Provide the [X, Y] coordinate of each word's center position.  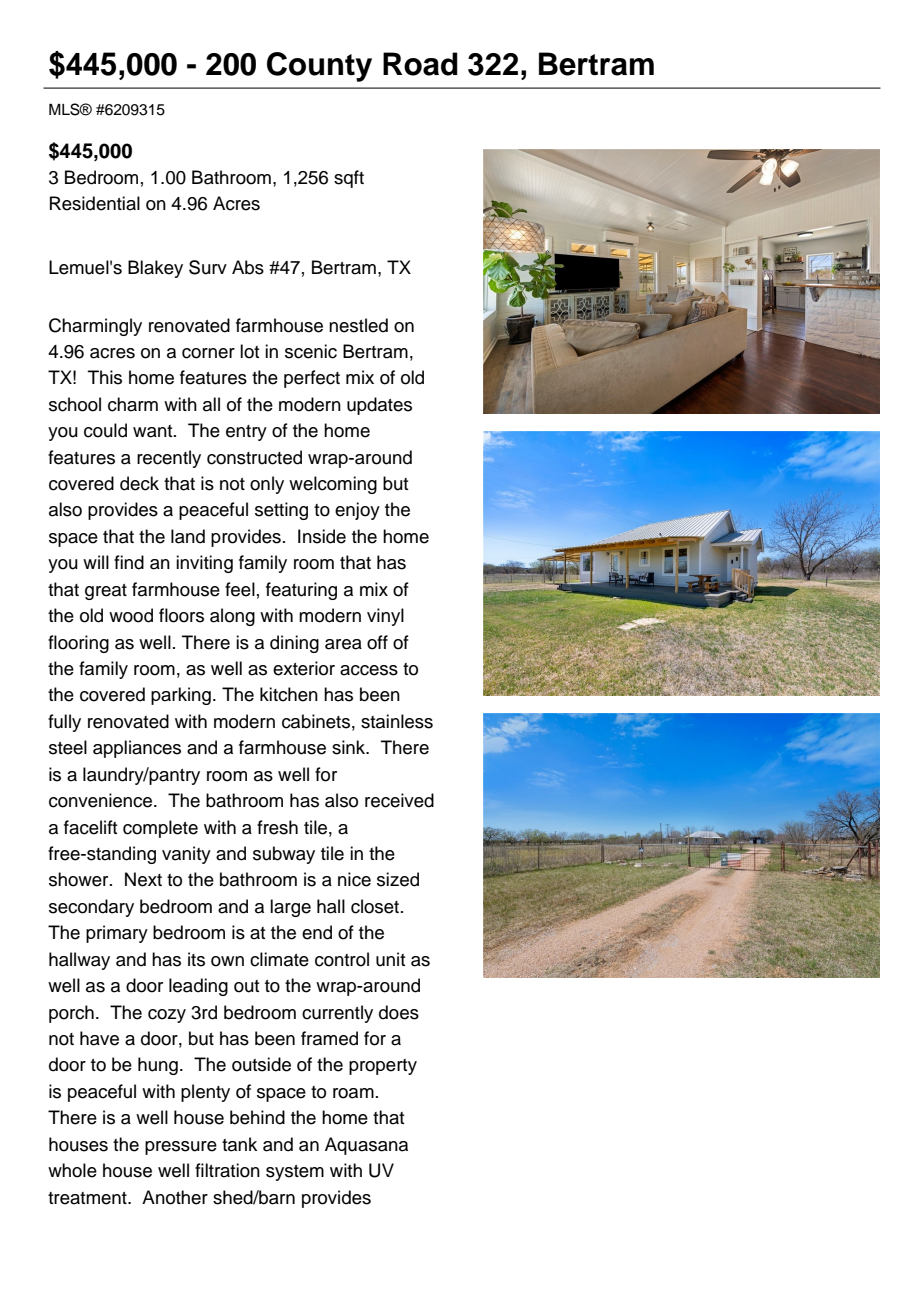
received [399, 800]
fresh [277, 827]
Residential [95, 203]
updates [379, 406]
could [105, 430]
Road [420, 64]
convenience [102, 800]
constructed [254, 457]
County [319, 67]
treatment [88, 1198]
